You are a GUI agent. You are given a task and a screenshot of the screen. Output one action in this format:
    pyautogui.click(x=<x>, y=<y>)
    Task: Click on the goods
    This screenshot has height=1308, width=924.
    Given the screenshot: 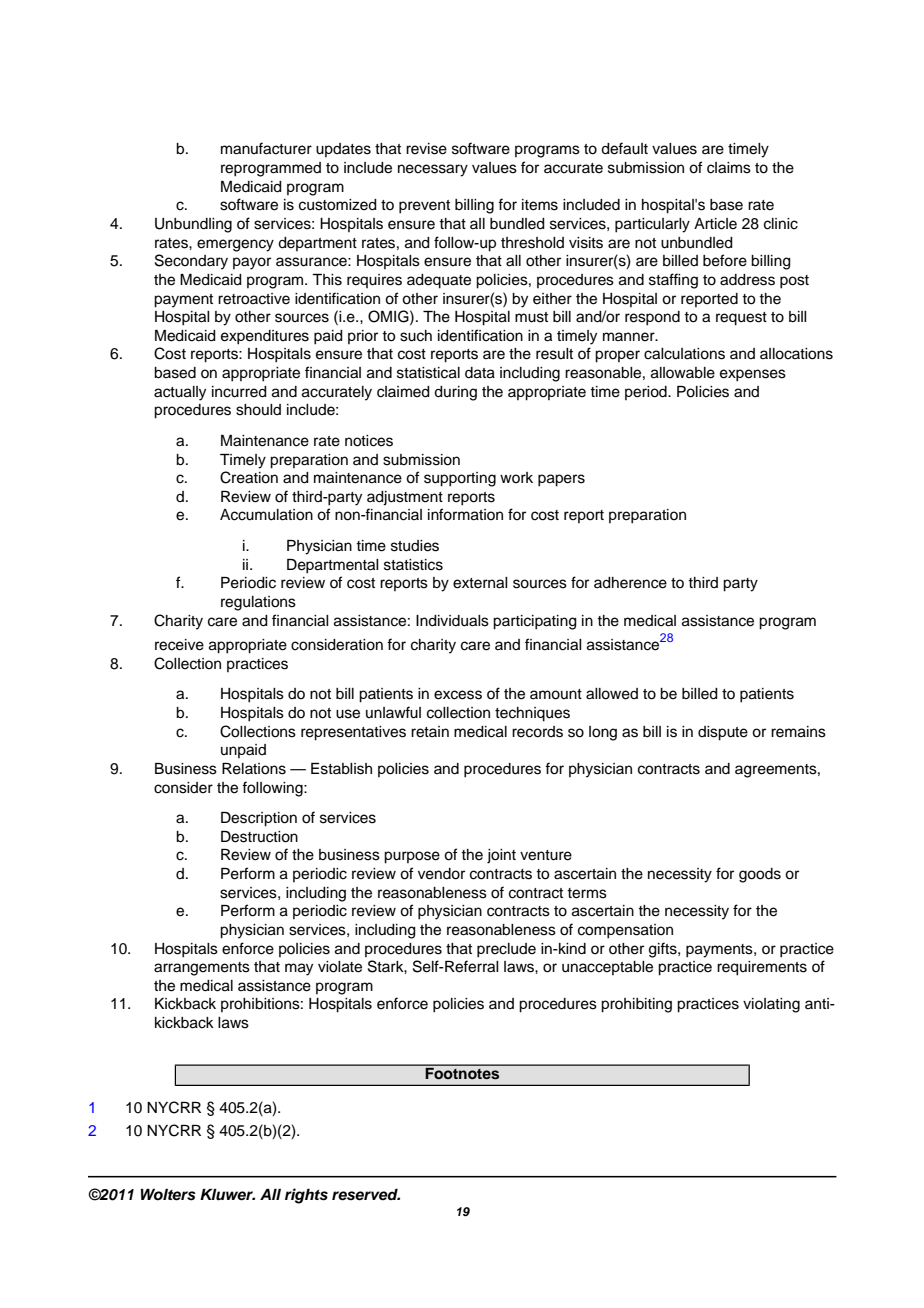 What is the action you would take?
    pyautogui.click(x=760, y=875)
